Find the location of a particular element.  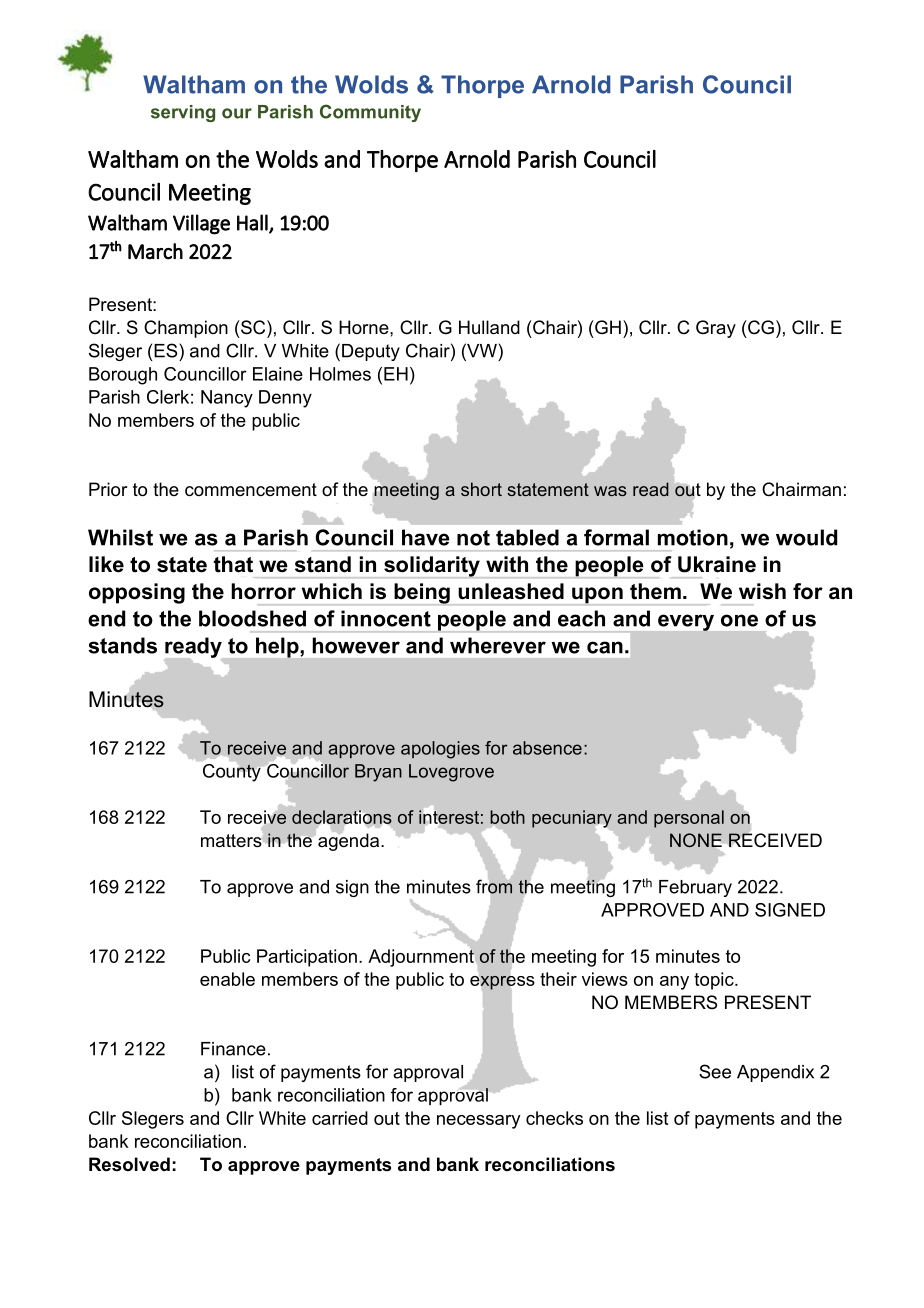

necessary is located at coordinates (479, 1122).
